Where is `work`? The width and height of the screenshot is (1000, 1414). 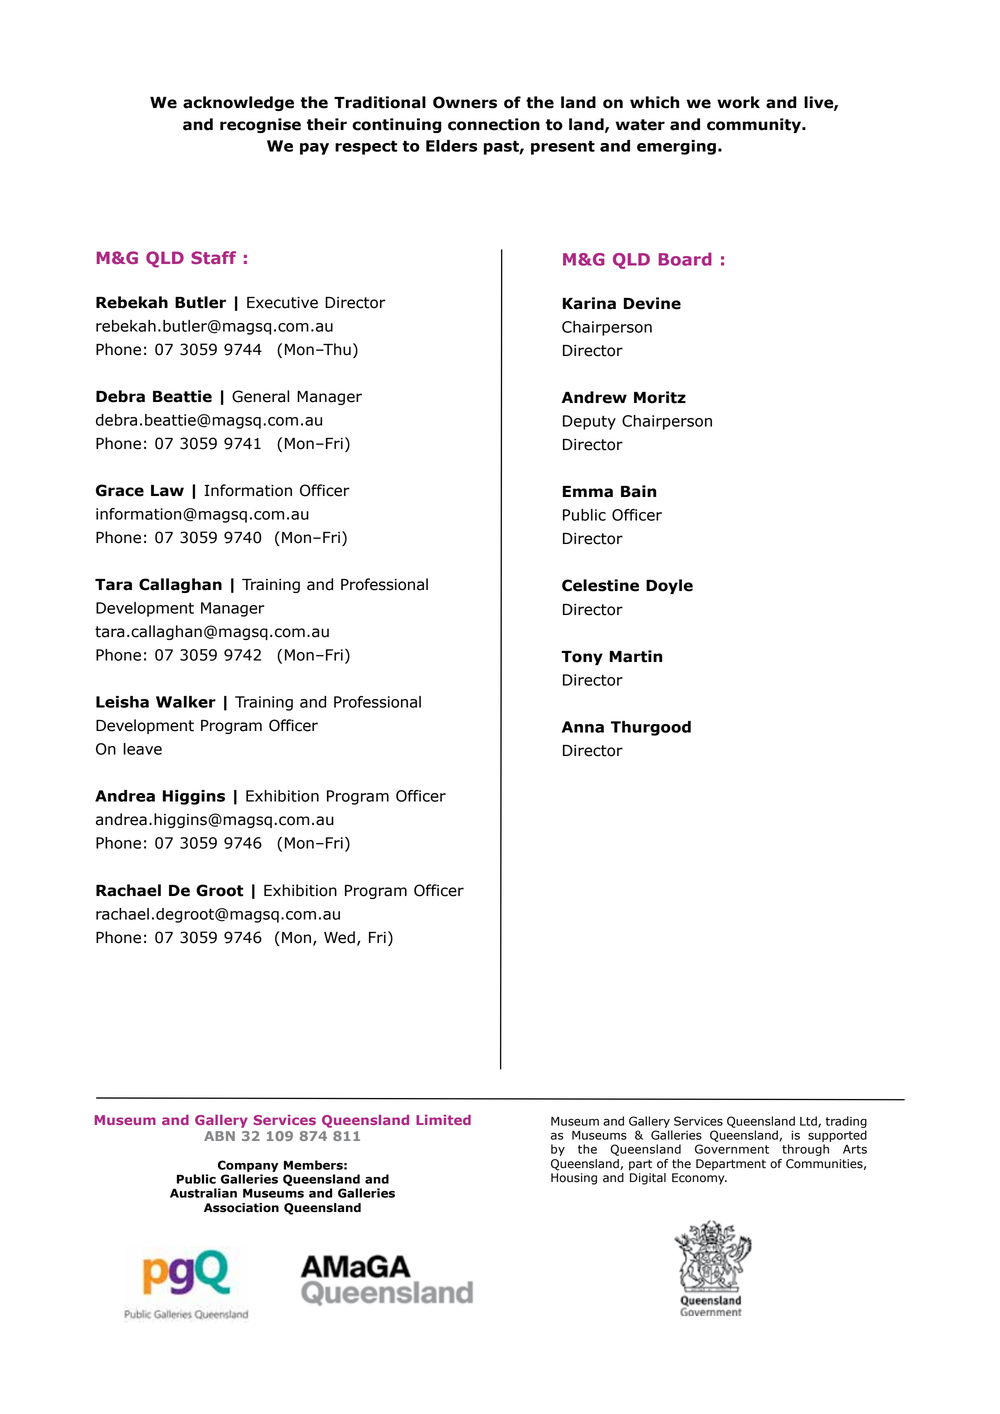
work is located at coordinates (738, 102).
